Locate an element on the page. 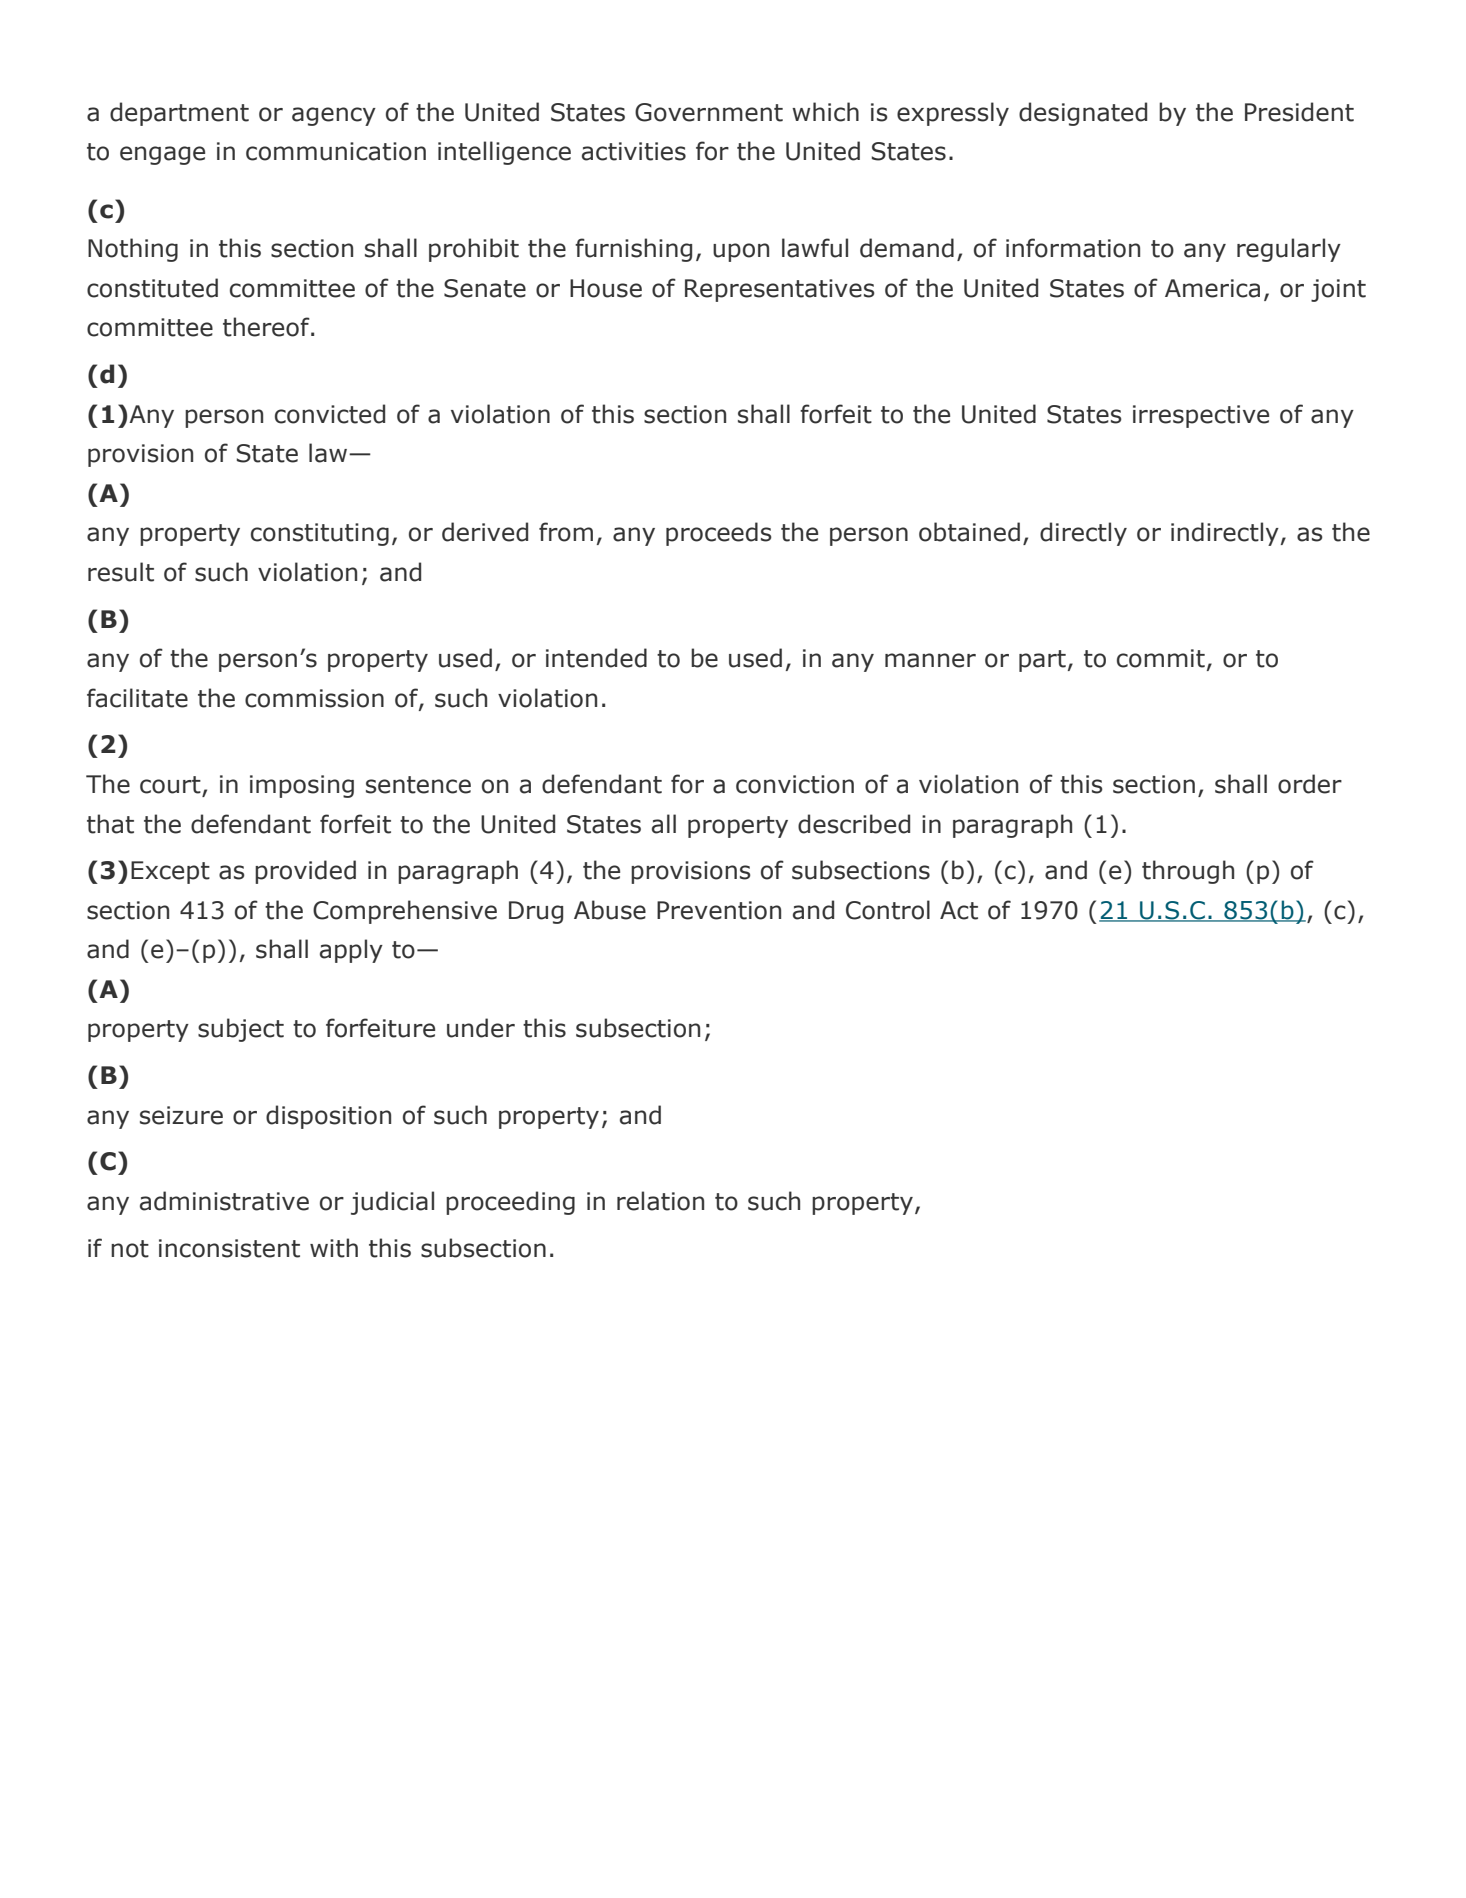 The width and height of the page is (1466, 1898). designated is located at coordinates (1083, 114).
